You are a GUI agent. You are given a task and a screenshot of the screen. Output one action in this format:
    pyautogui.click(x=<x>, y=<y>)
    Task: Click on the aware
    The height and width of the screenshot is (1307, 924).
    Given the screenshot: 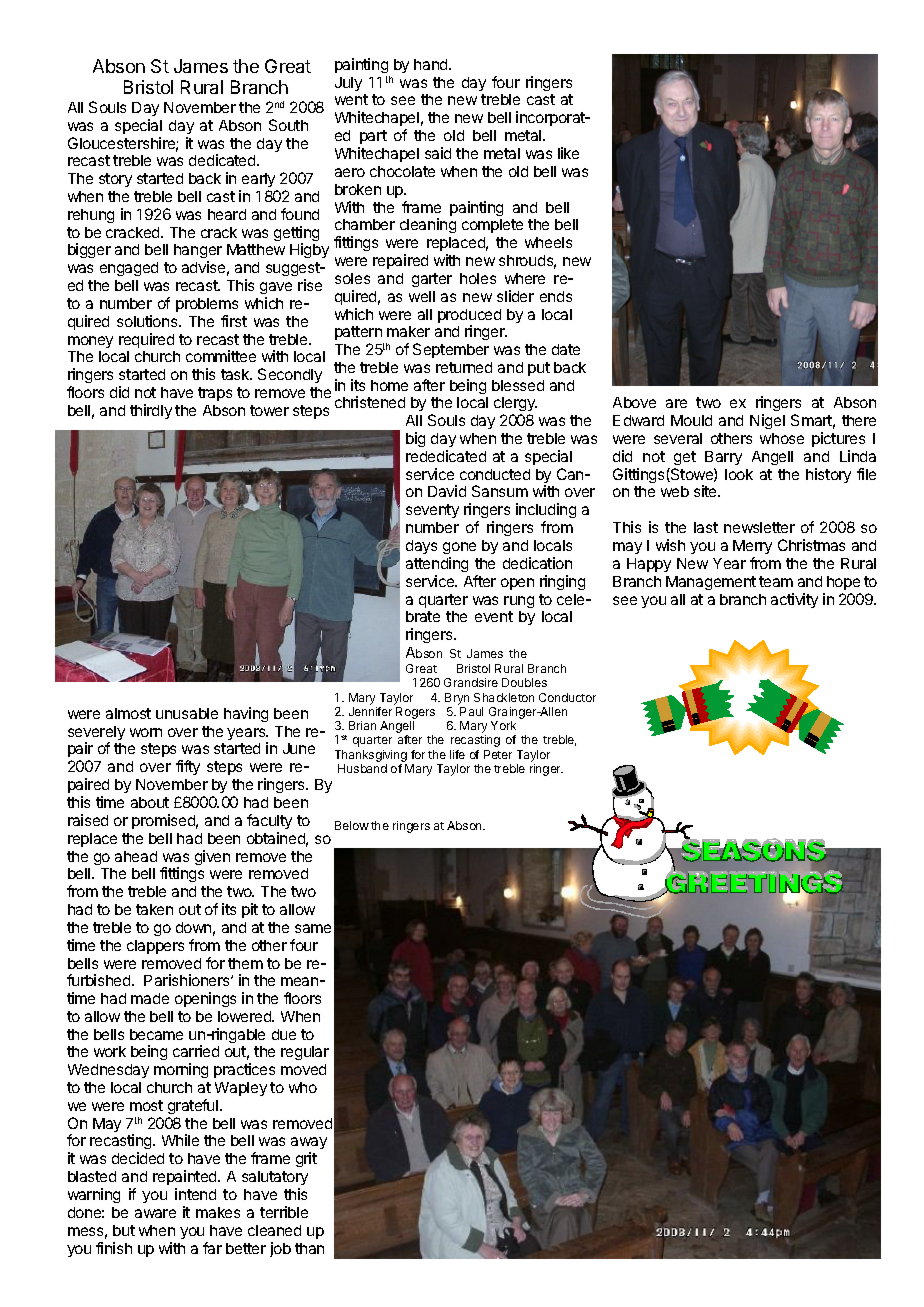 What is the action you would take?
    pyautogui.click(x=155, y=1213)
